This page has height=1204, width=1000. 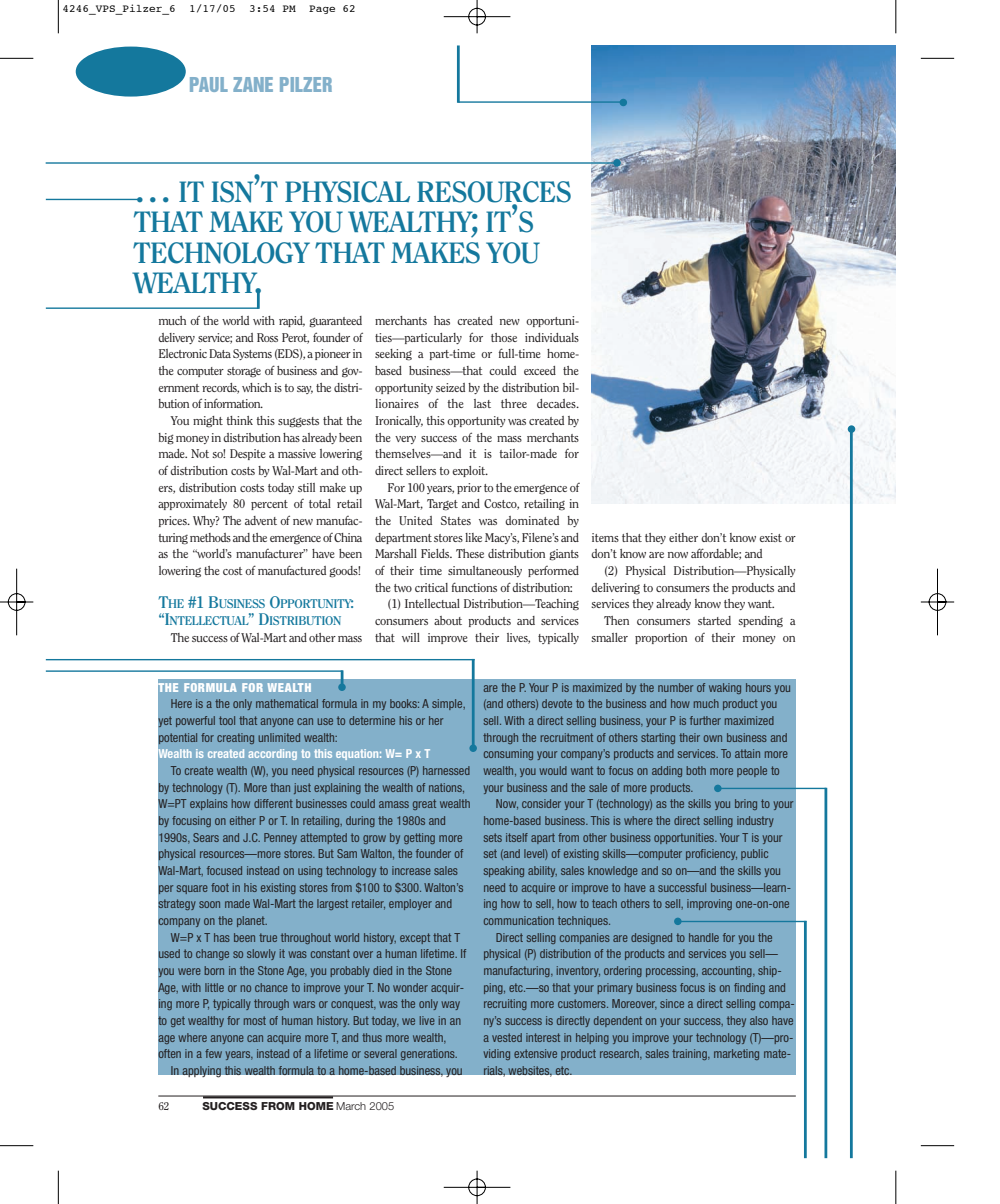 I want to click on few, so click(x=213, y=1053).
